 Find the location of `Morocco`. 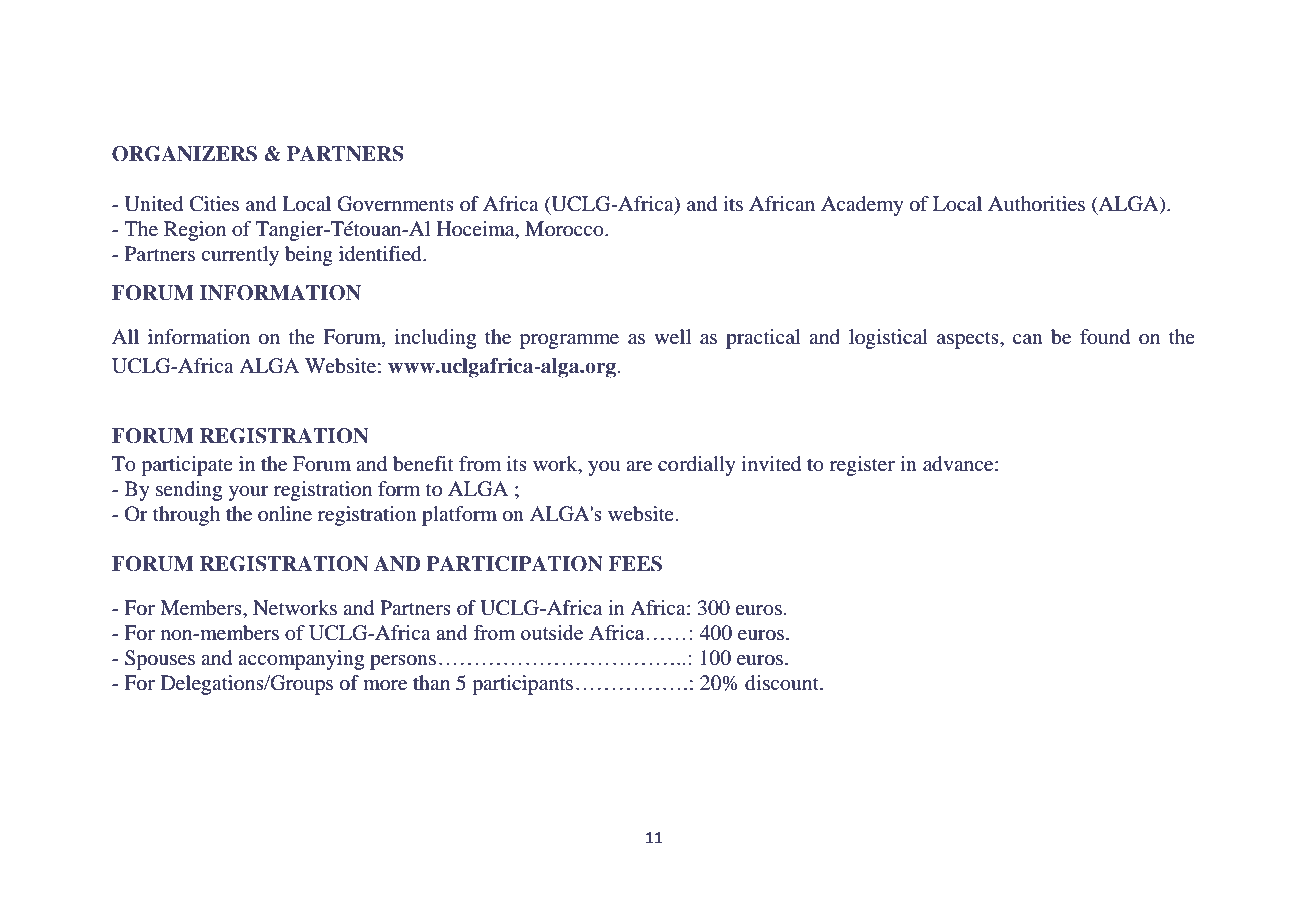

Morocco is located at coordinates (565, 229).
